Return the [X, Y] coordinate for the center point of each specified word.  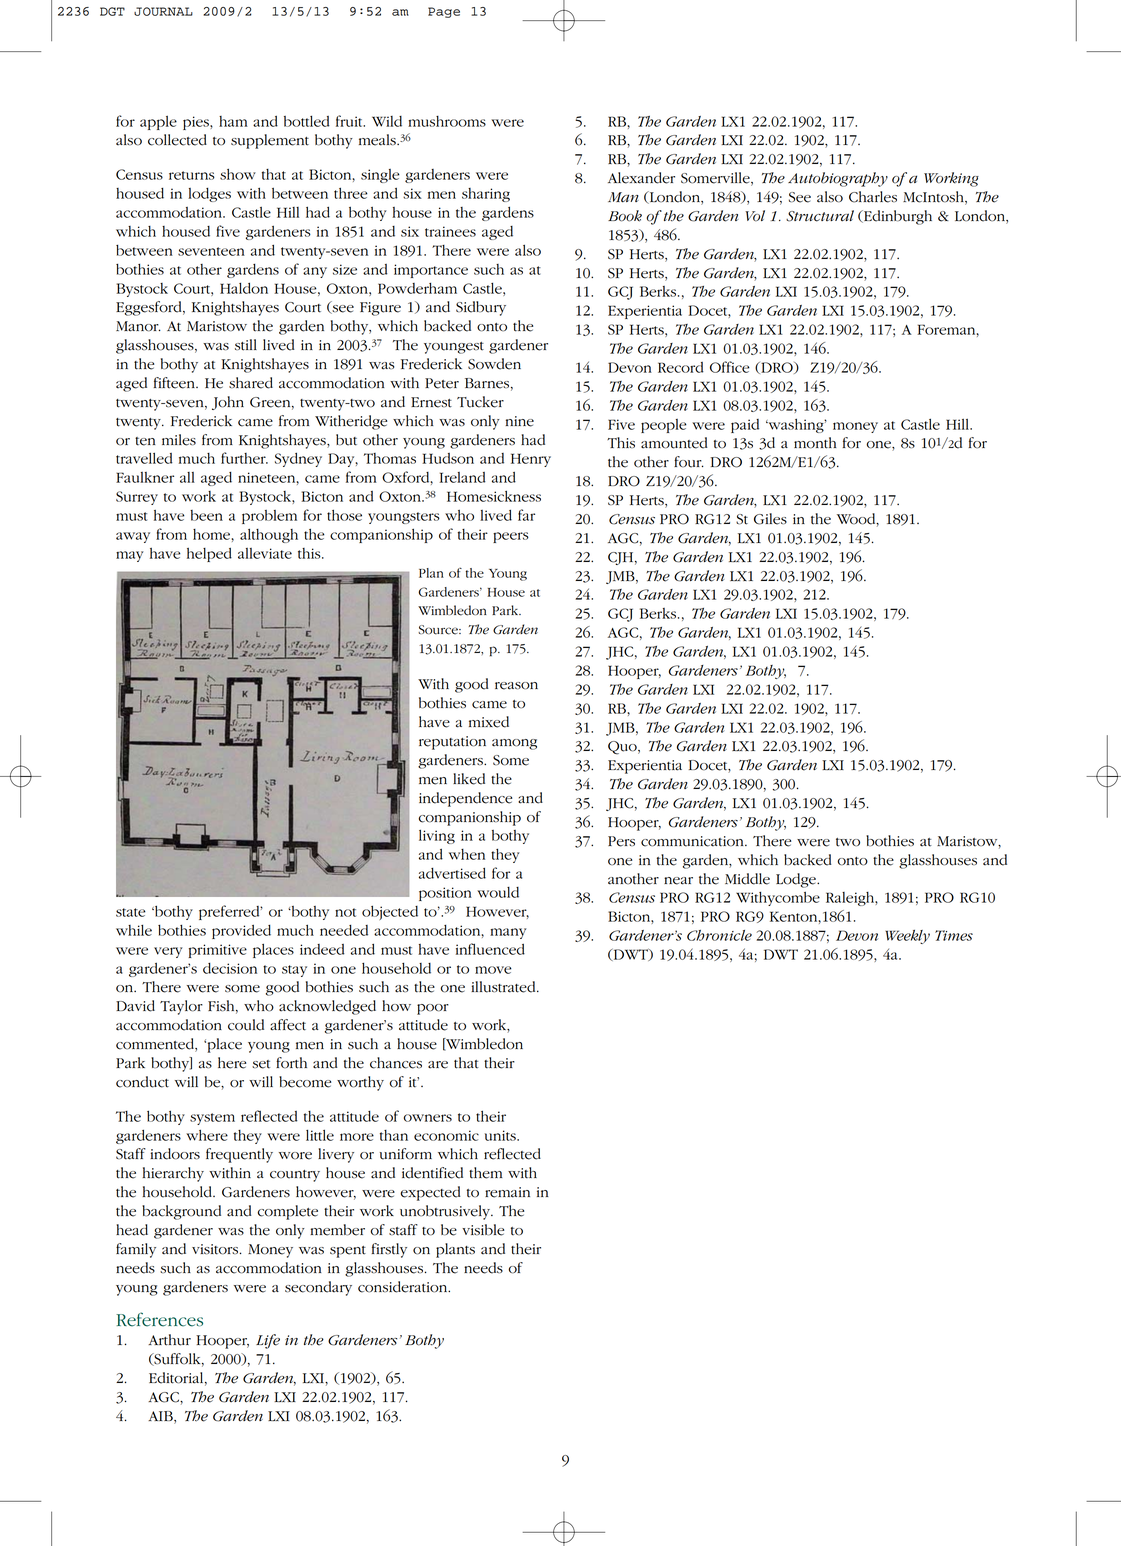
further [244, 458]
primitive [217, 951]
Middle [747, 879]
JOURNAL [163, 11]
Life [268, 1341]
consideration [404, 1287]
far [526, 515]
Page [444, 12]
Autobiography [838, 179]
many [508, 933]
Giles [770, 519]
